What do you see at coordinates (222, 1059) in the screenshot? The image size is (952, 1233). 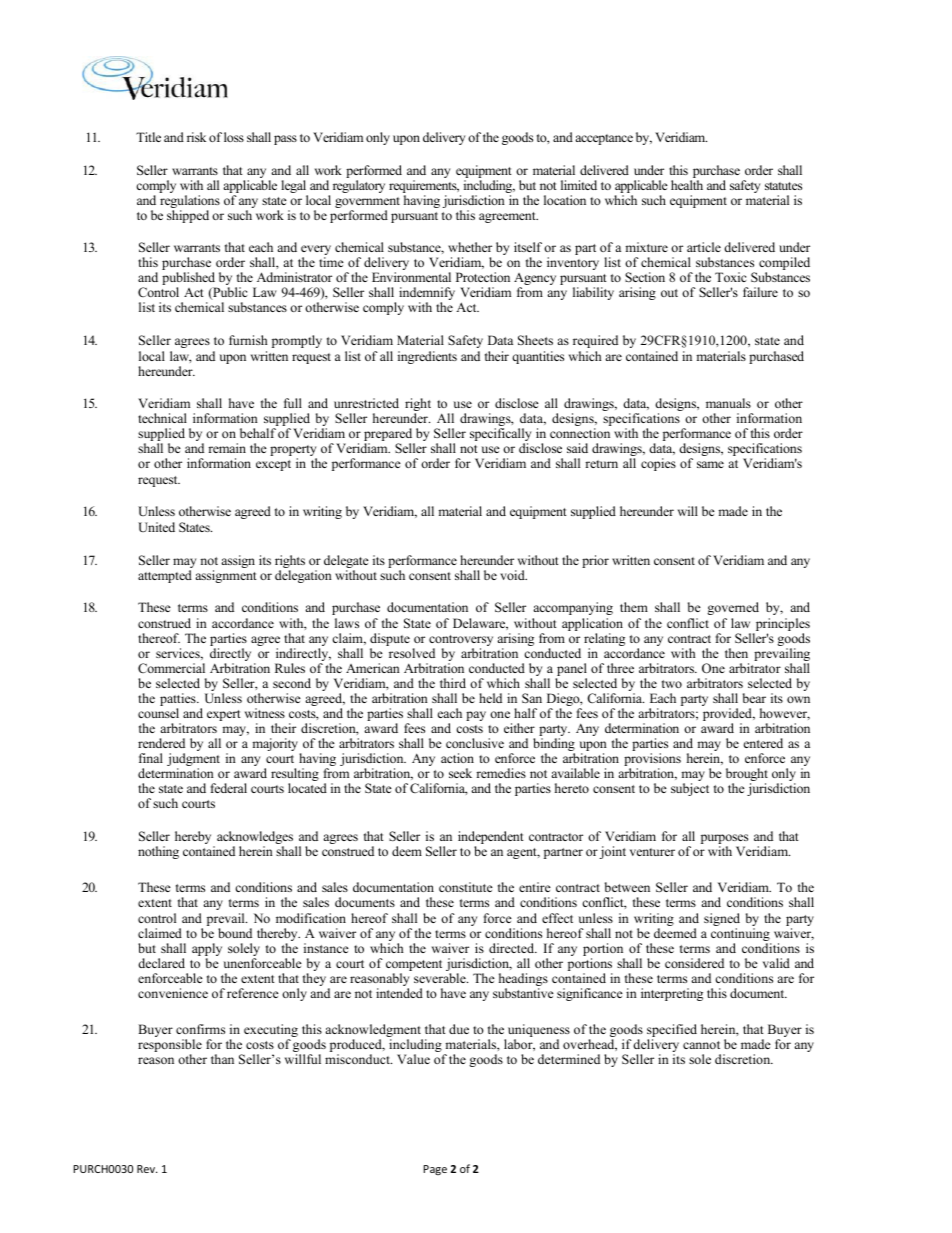 I see `than` at bounding box center [222, 1059].
